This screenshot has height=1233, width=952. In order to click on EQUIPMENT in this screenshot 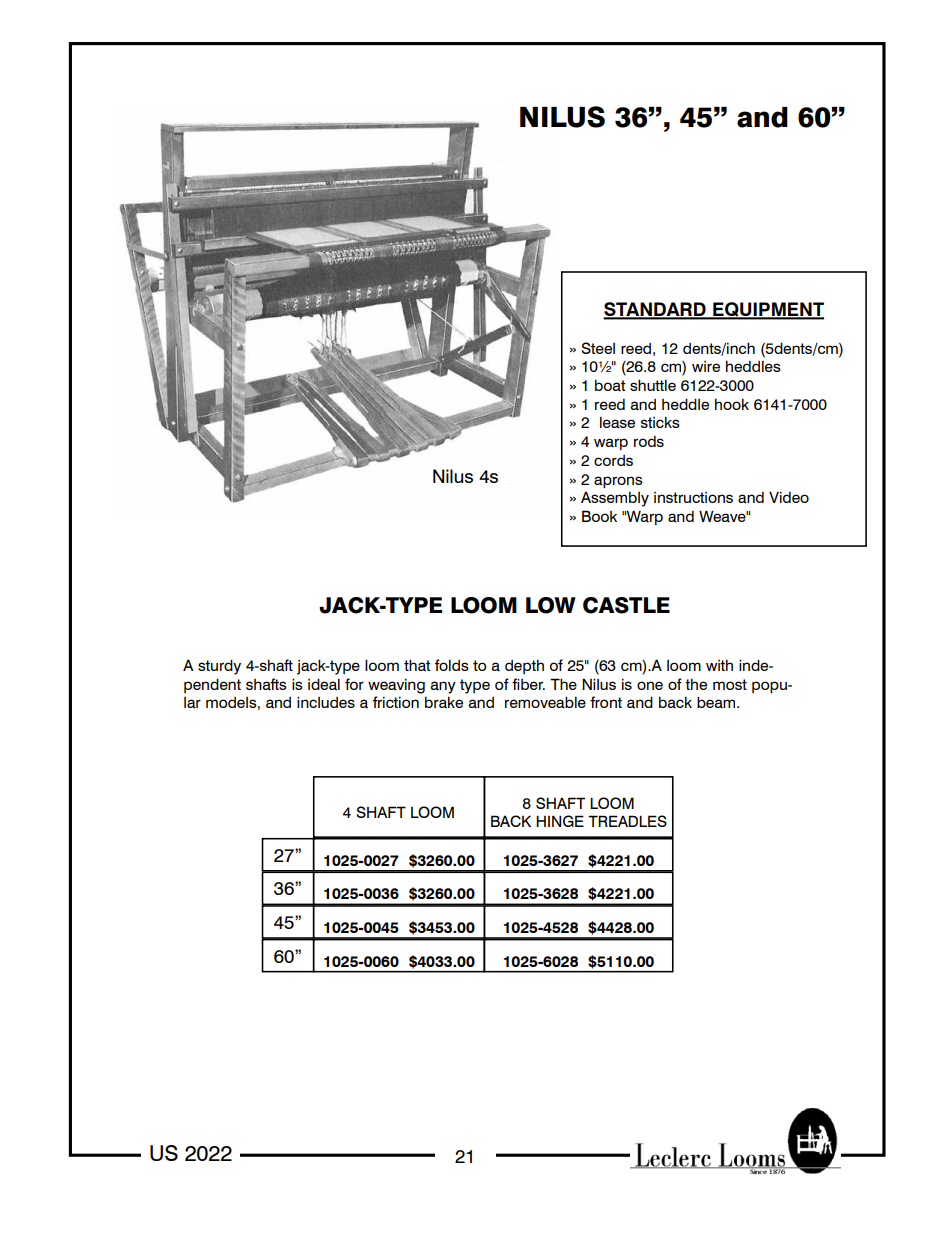, I will do `click(767, 311)`.
